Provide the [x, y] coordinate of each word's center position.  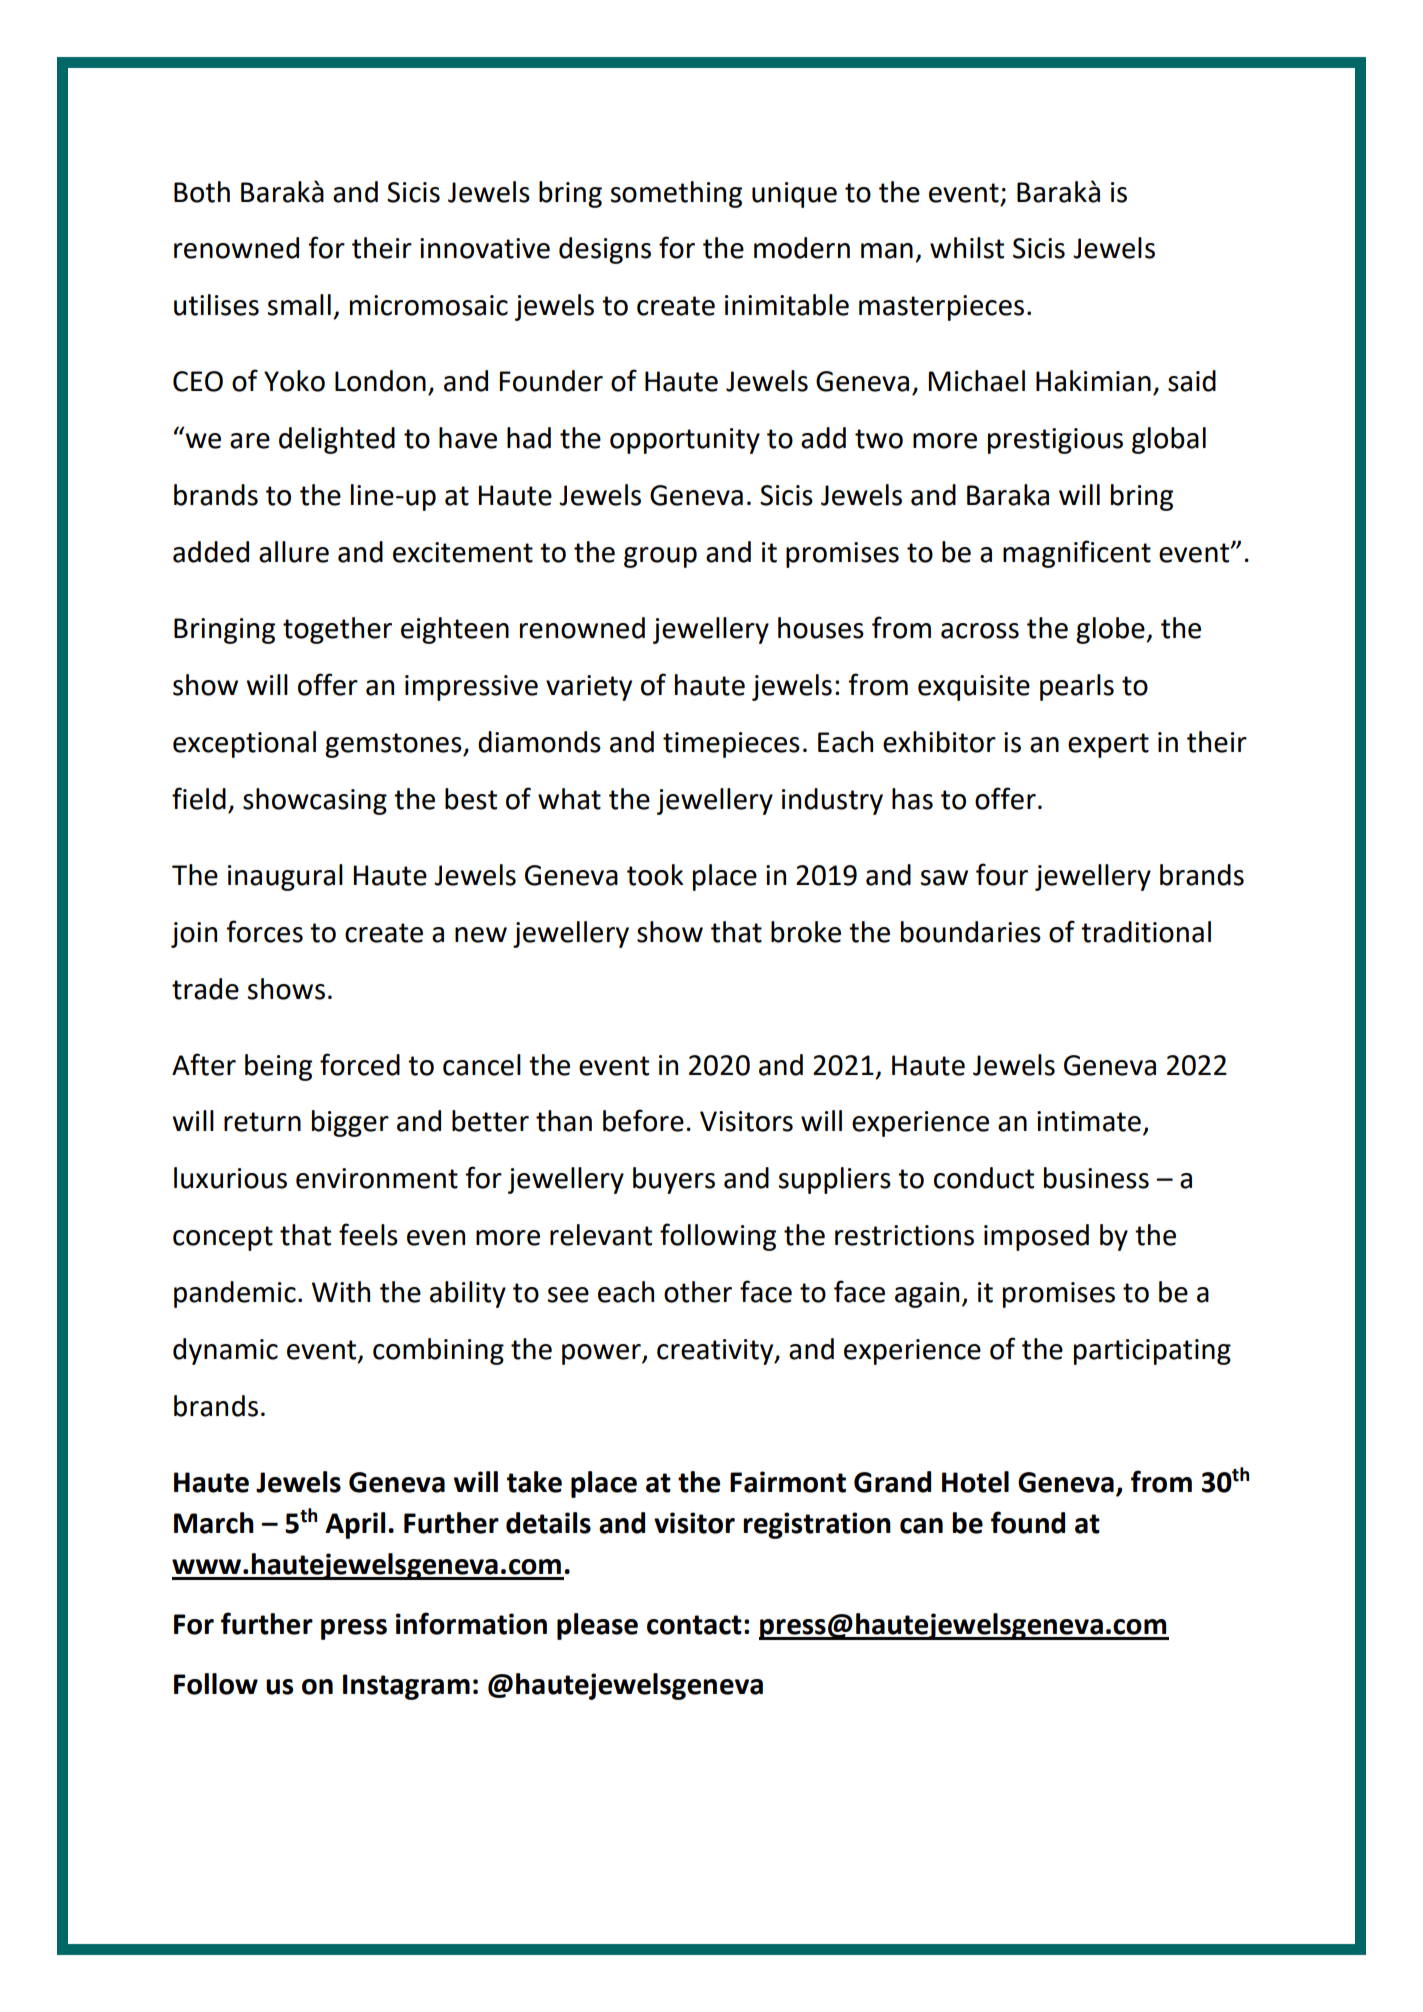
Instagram [406, 1687]
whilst [967, 248]
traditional [1146, 932]
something [676, 194]
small [299, 305]
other [698, 1292]
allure [294, 552]
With [341, 1292]
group [660, 557]
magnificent [1077, 554]
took [655, 875]
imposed [1036, 1237]
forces [264, 931]
